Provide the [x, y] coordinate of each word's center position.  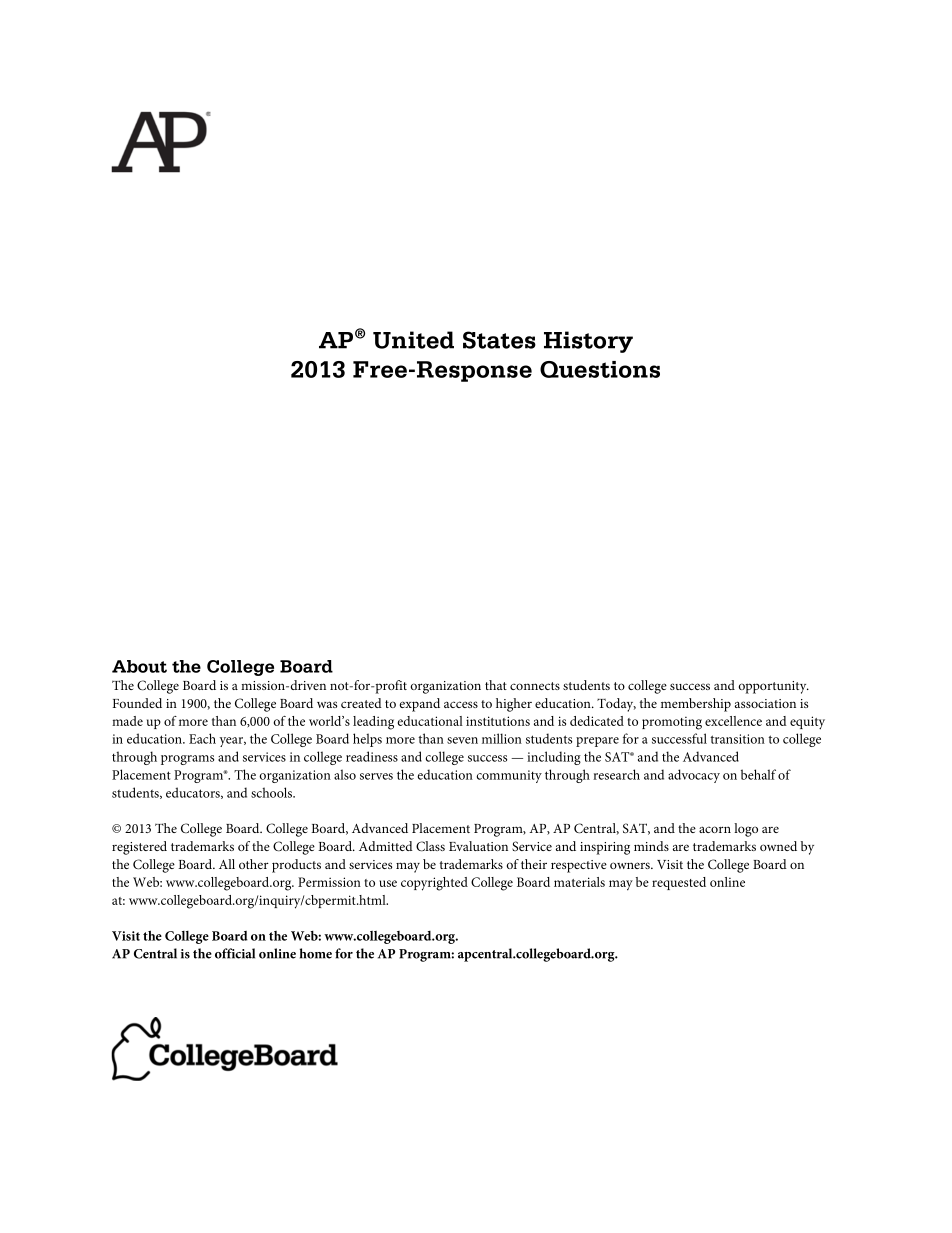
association [765, 703]
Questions [600, 369]
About [139, 666]
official [235, 953]
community [509, 776]
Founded [137, 703]
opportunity [774, 687]
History [588, 342]
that [496, 685]
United [413, 340]
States [499, 340]
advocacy [694, 776]
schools [273, 792]
